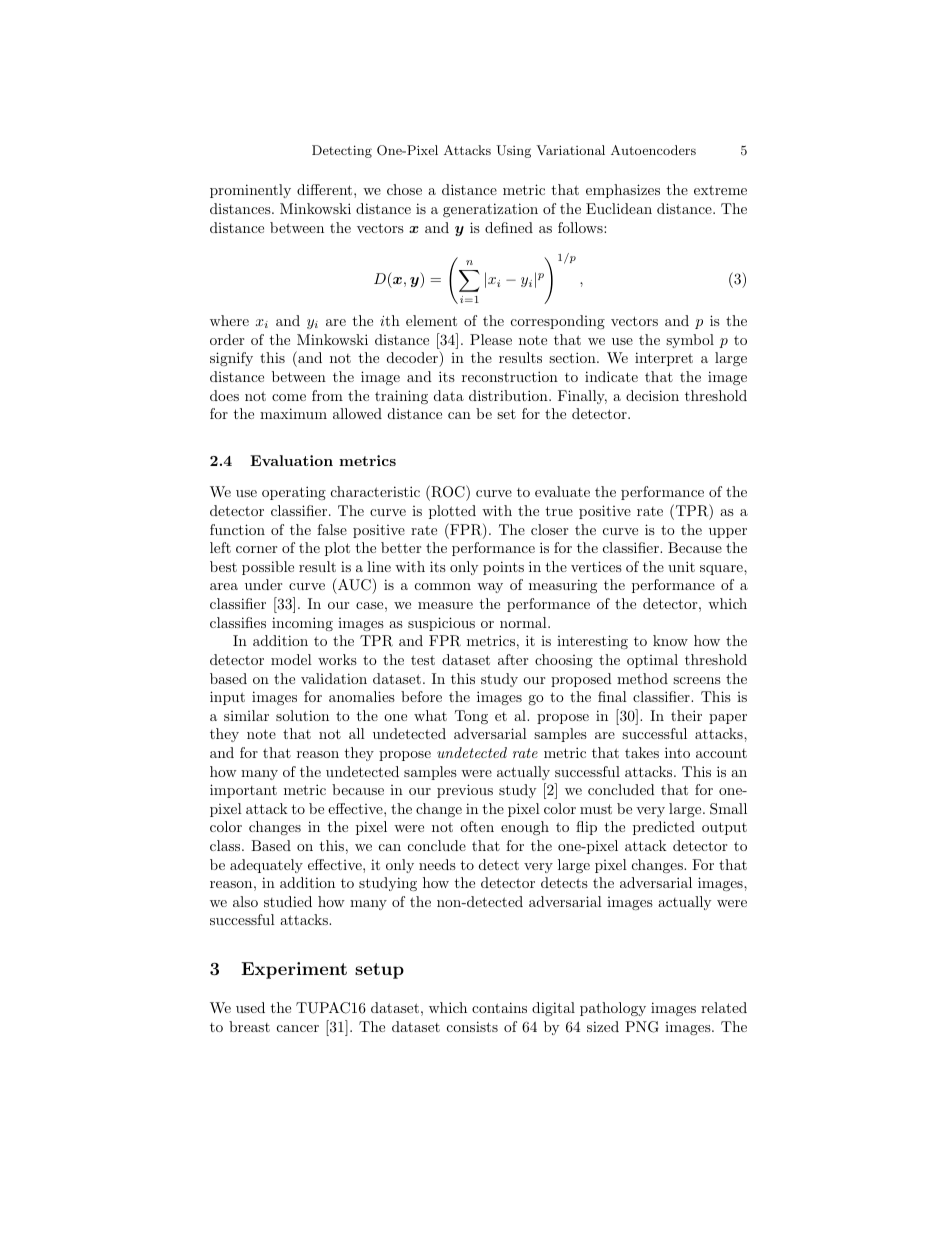  What do you see at coordinates (250, 191) in the image?
I see `prominently` at bounding box center [250, 191].
